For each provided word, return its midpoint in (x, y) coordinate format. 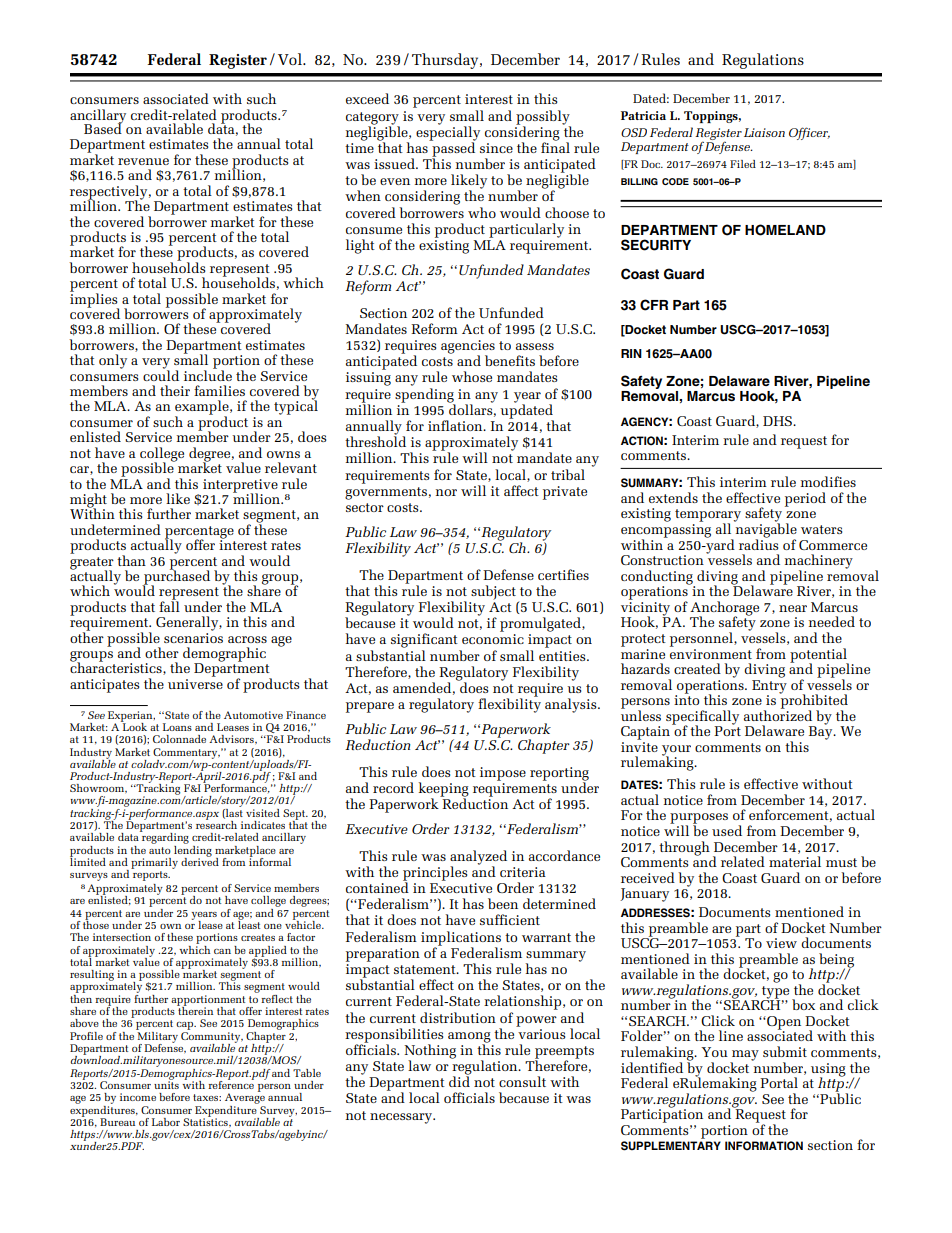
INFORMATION (764, 1146)
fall (169, 605)
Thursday (446, 61)
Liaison (764, 132)
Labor (166, 1122)
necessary (402, 1118)
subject (493, 592)
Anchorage (724, 609)
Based (103, 127)
